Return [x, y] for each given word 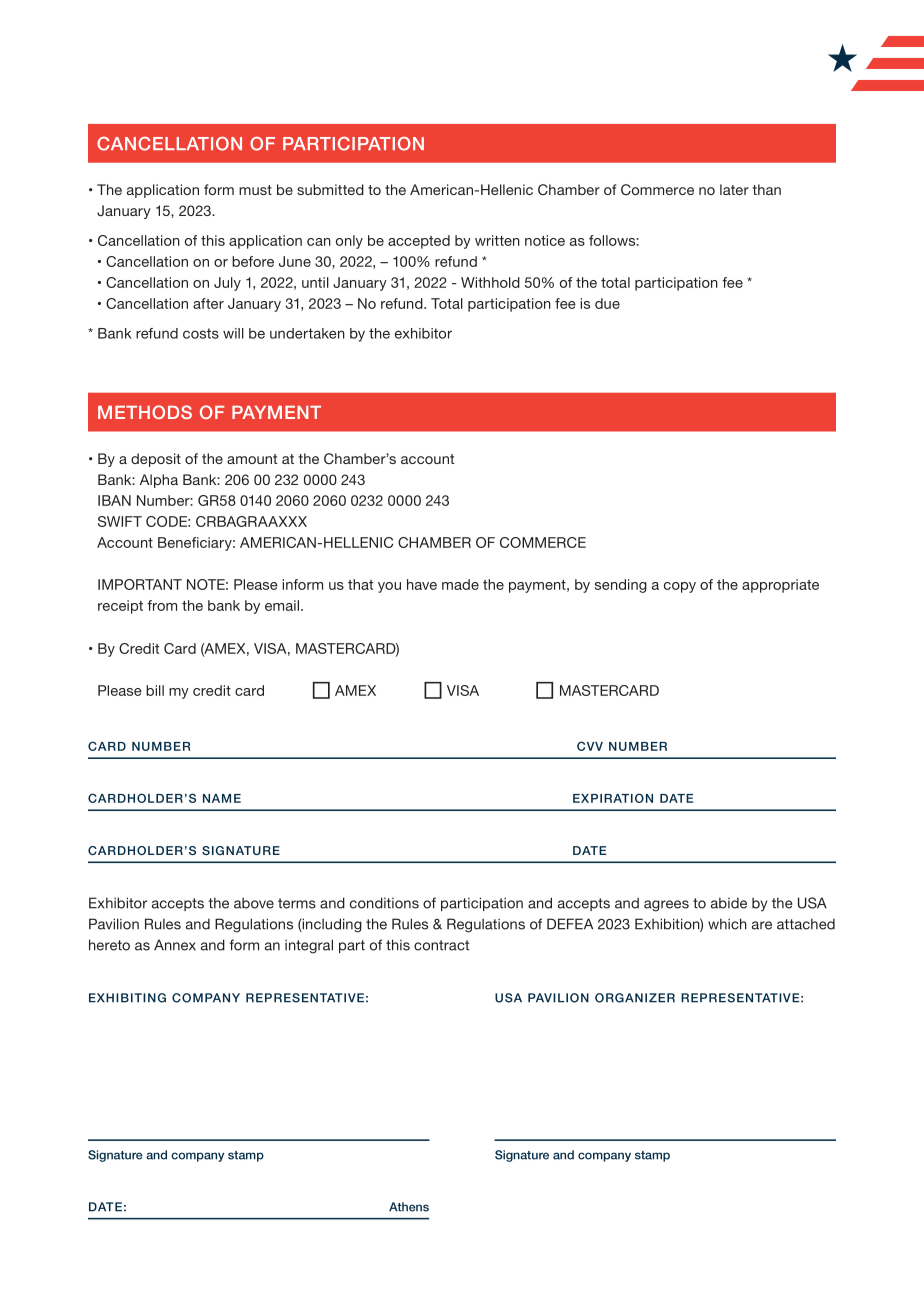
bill [155, 690]
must [255, 190]
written [497, 240]
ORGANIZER [635, 998]
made [460, 584]
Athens [409, 1207]
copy [680, 587]
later [734, 189]
